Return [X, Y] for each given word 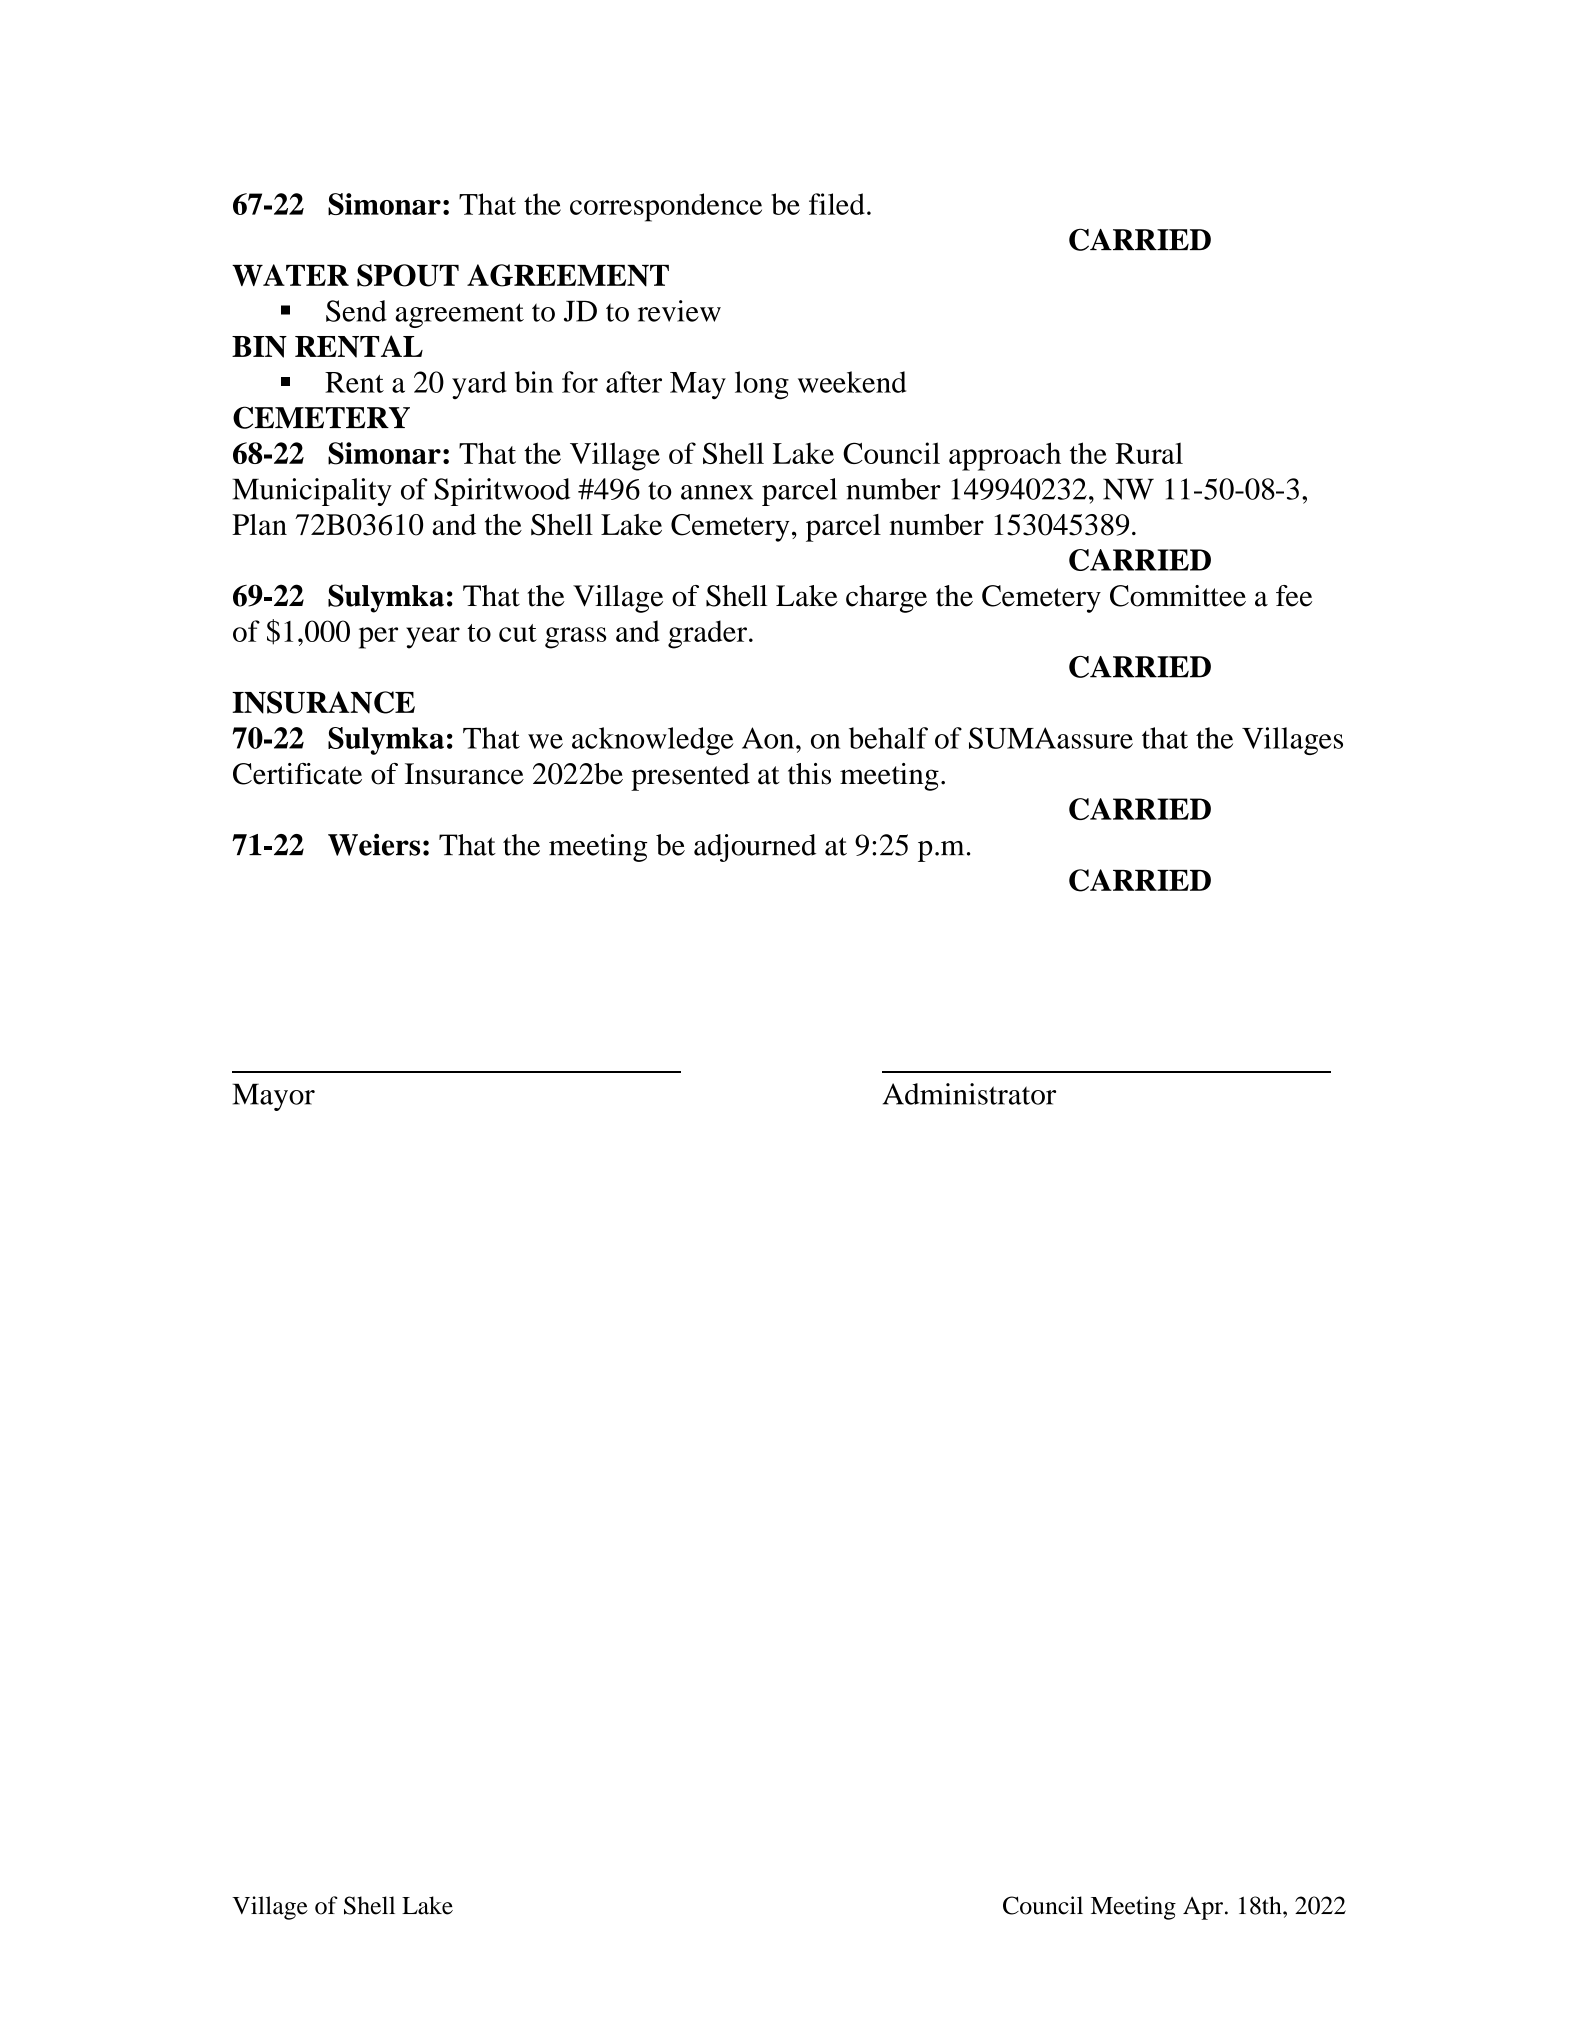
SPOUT [408, 275]
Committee [1178, 596]
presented [690, 777]
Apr [1203, 1908]
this [809, 774]
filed [837, 204]
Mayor [273, 1097]
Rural [1149, 453]
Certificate [297, 774]
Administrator [969, 1094]
